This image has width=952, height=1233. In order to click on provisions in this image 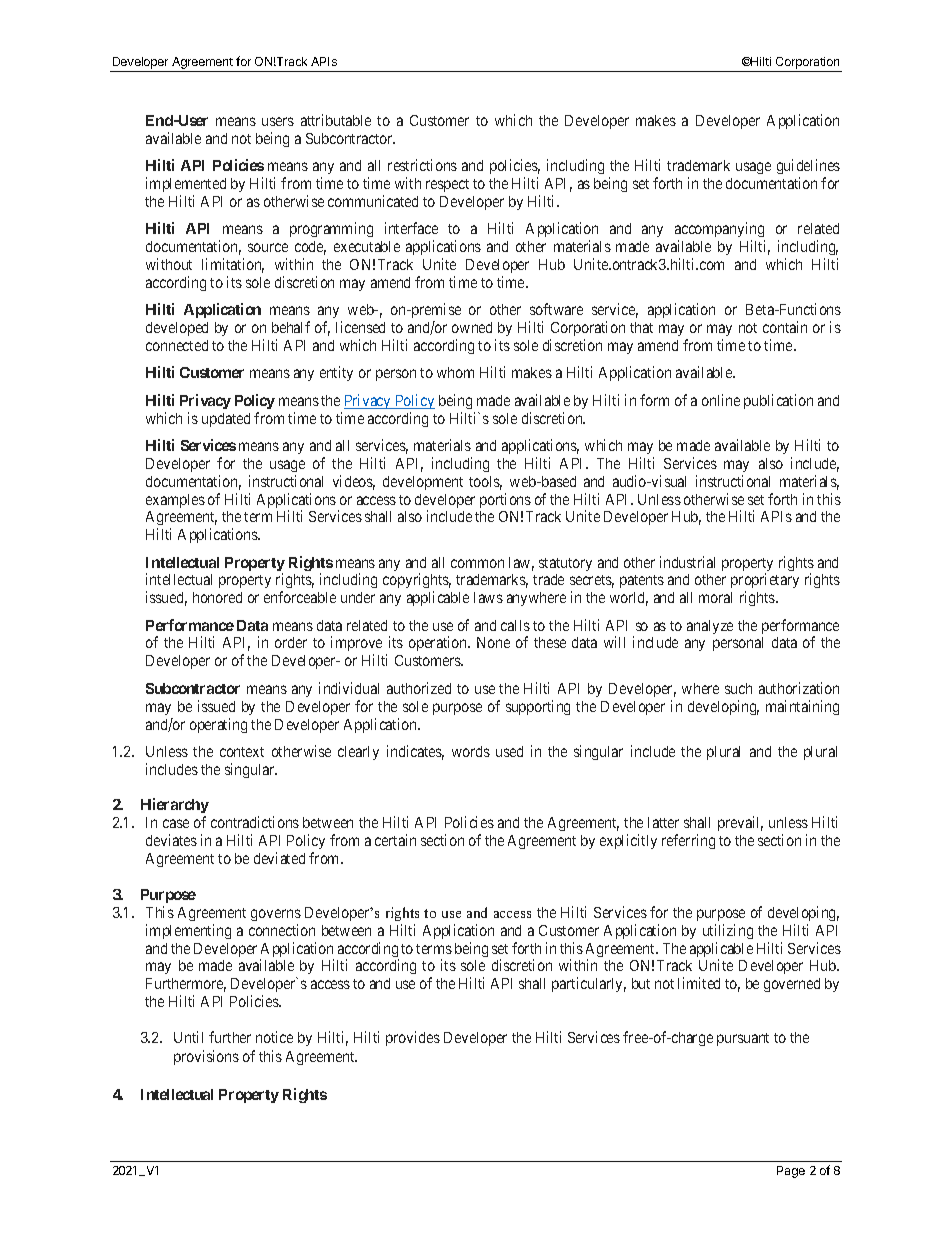, I will do `click(206, 1057)`.
